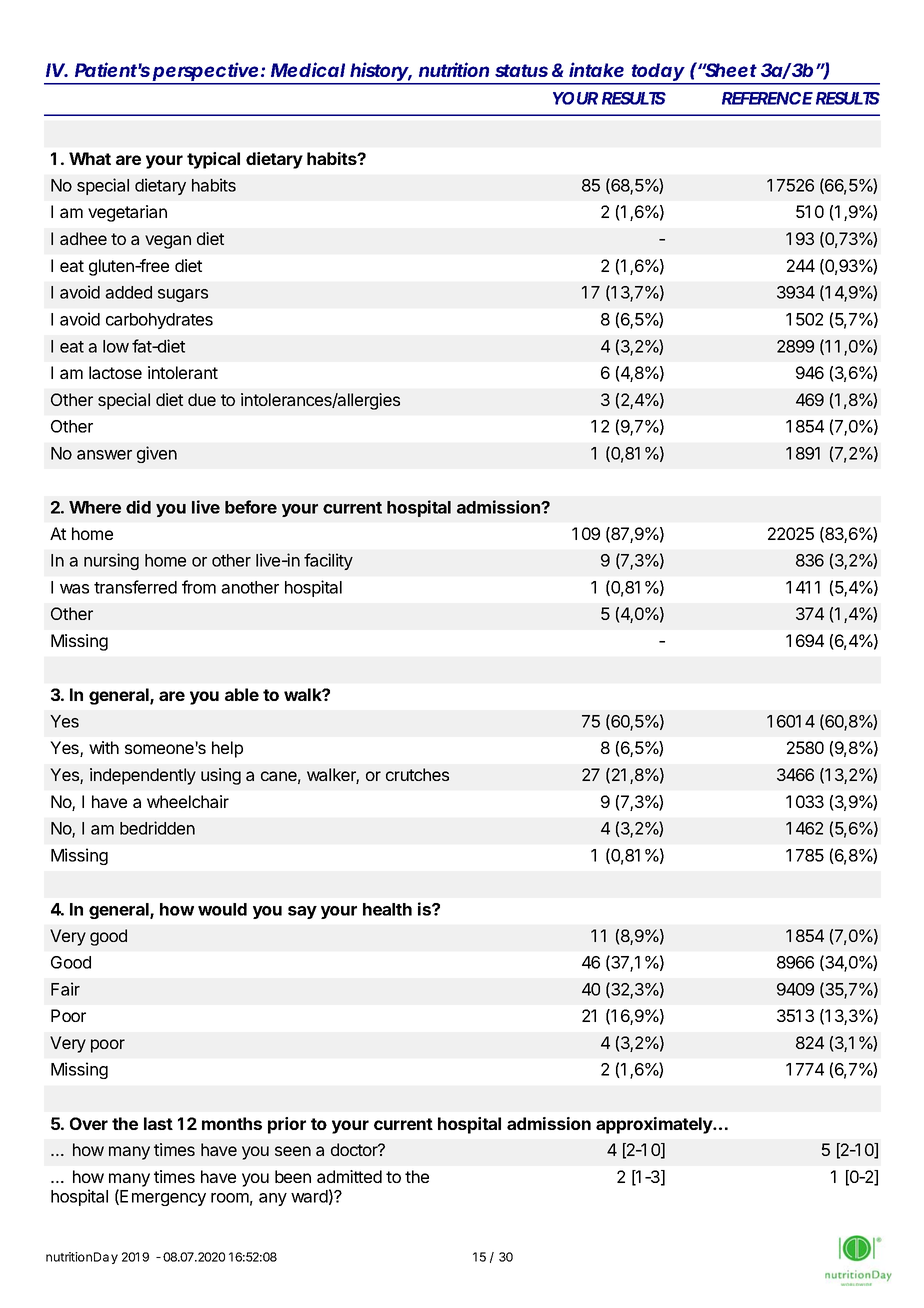 This screenshot has height=1308, width=924. Describe the element at coordinates (521, 70) in the screenshot. I see `status` at that location.
